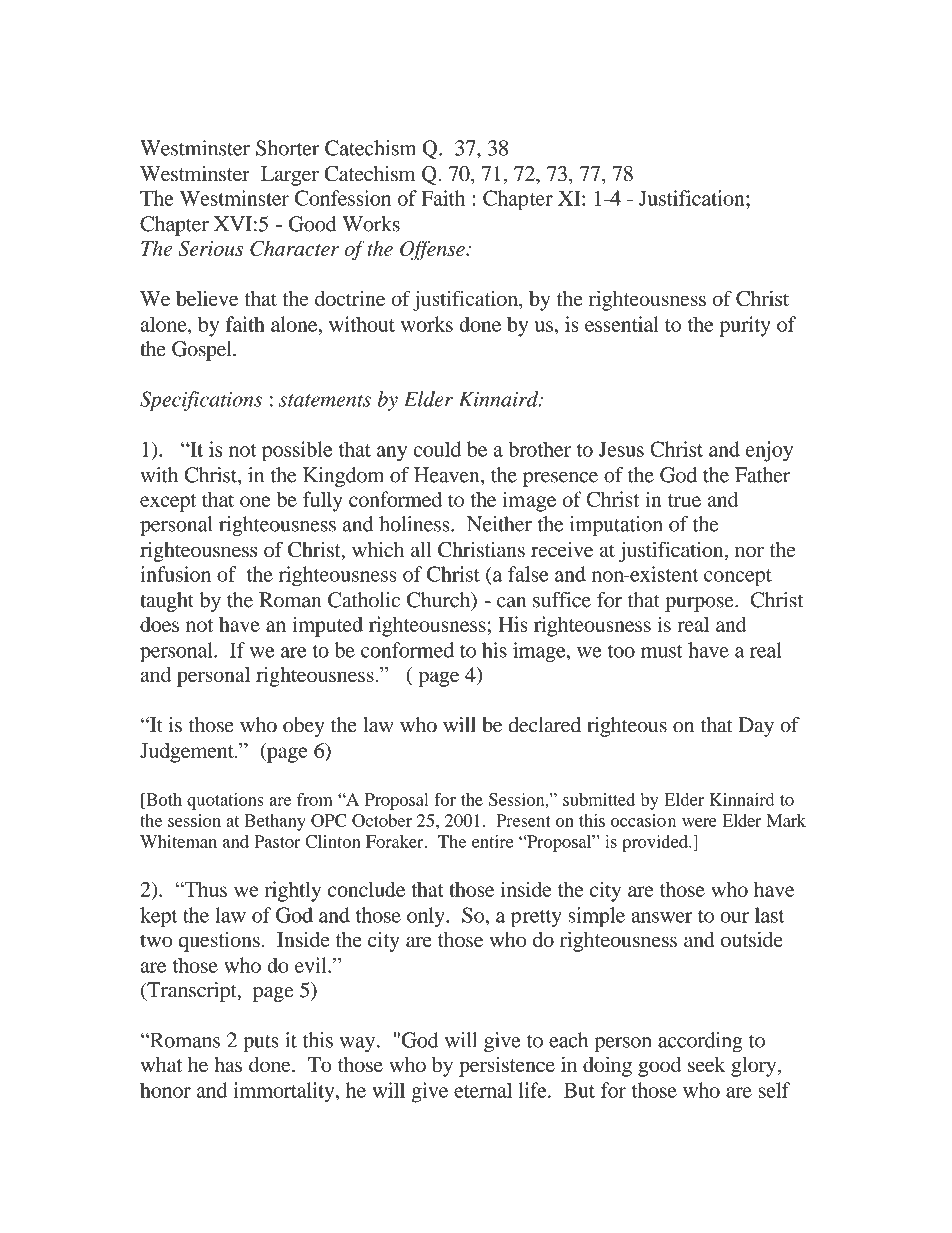 The height and width of the screenshot is (1233, 952). I want to click on has, so click(228, 1064).
